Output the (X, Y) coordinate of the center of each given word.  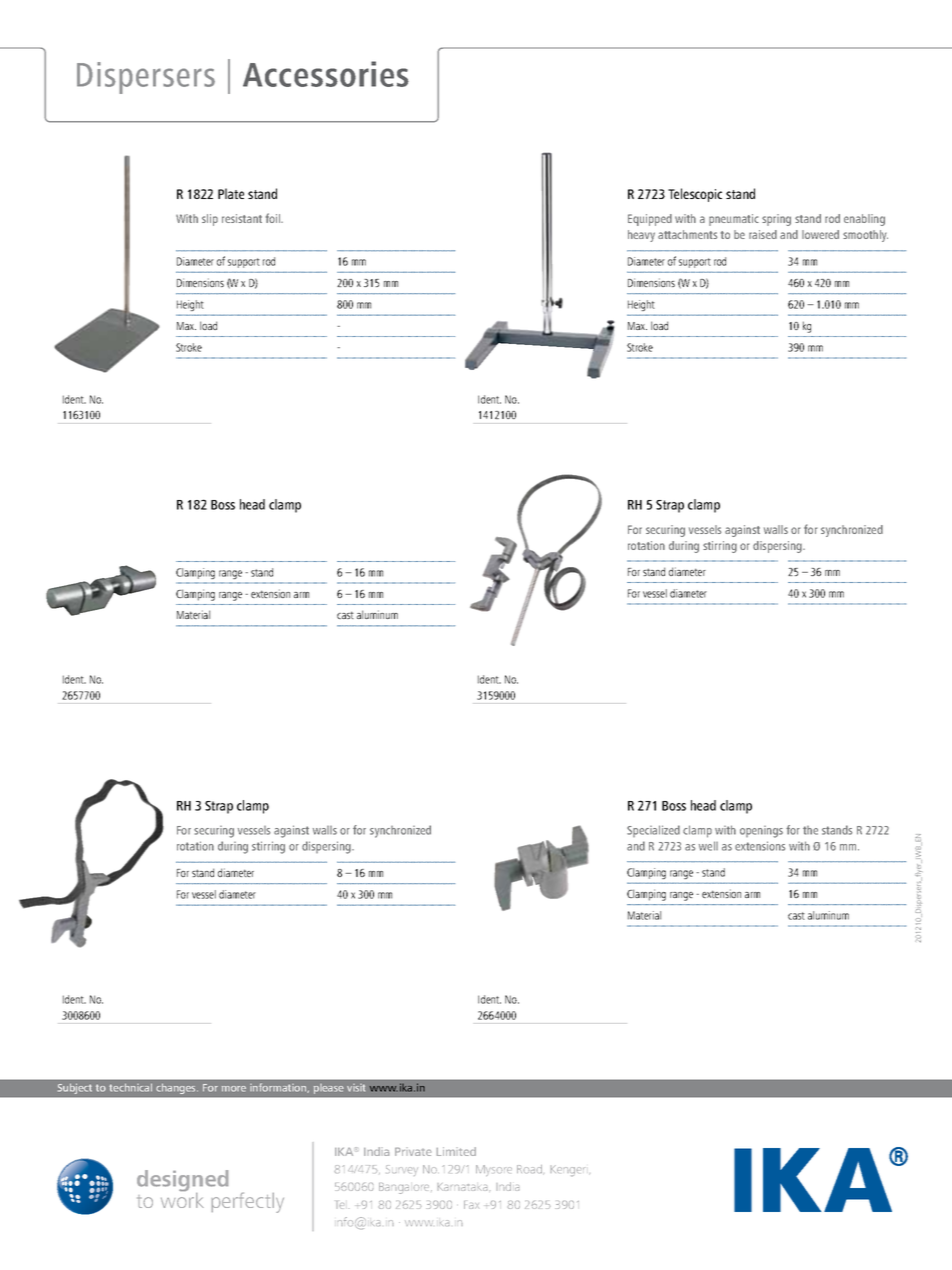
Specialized (653, 831)
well (708, 846)
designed (182, 1182)
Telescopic (695, 195)
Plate (231, 193)
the (810, 830)
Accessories (326, 74)
